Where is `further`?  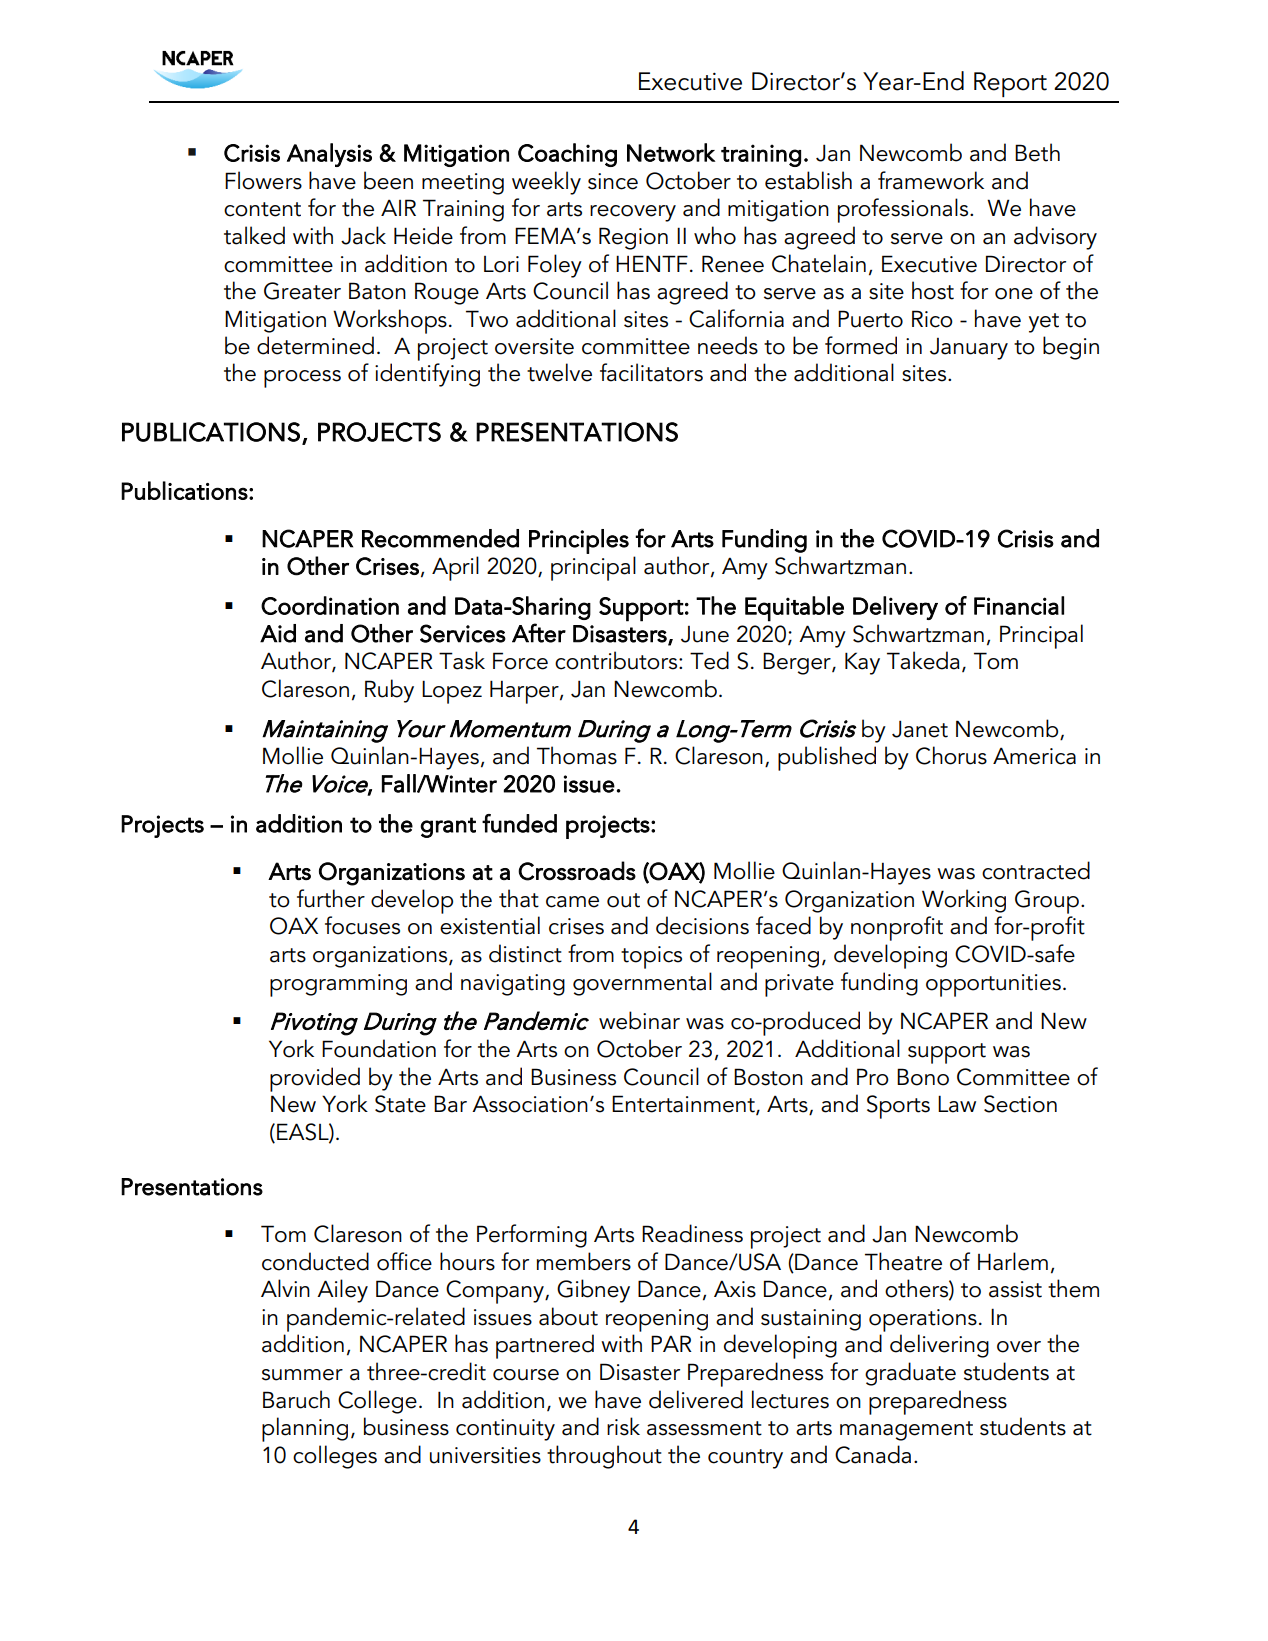 further is located at coordinates (331, 898).
